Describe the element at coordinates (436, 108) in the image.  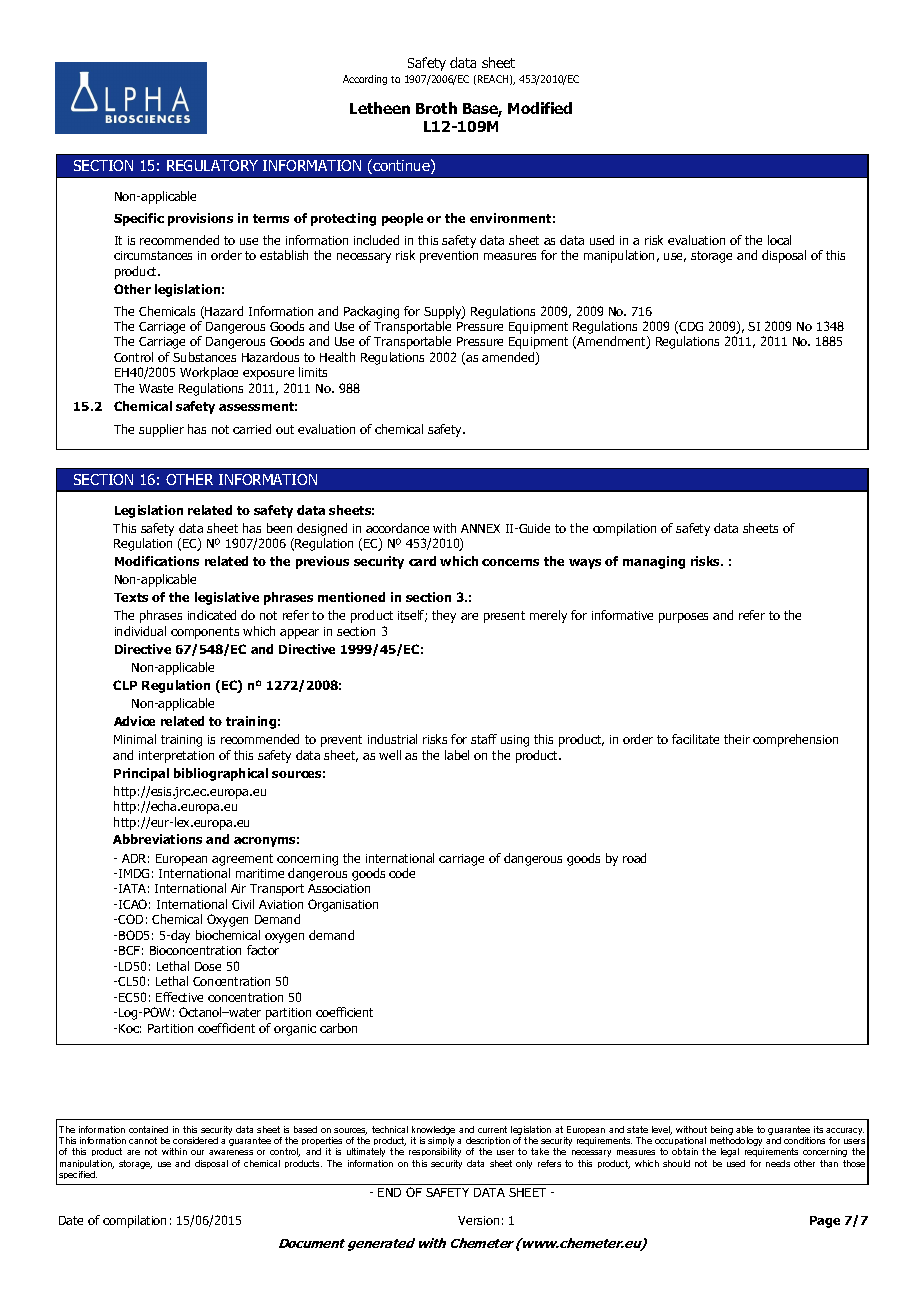
I see `Broth` at that location.
